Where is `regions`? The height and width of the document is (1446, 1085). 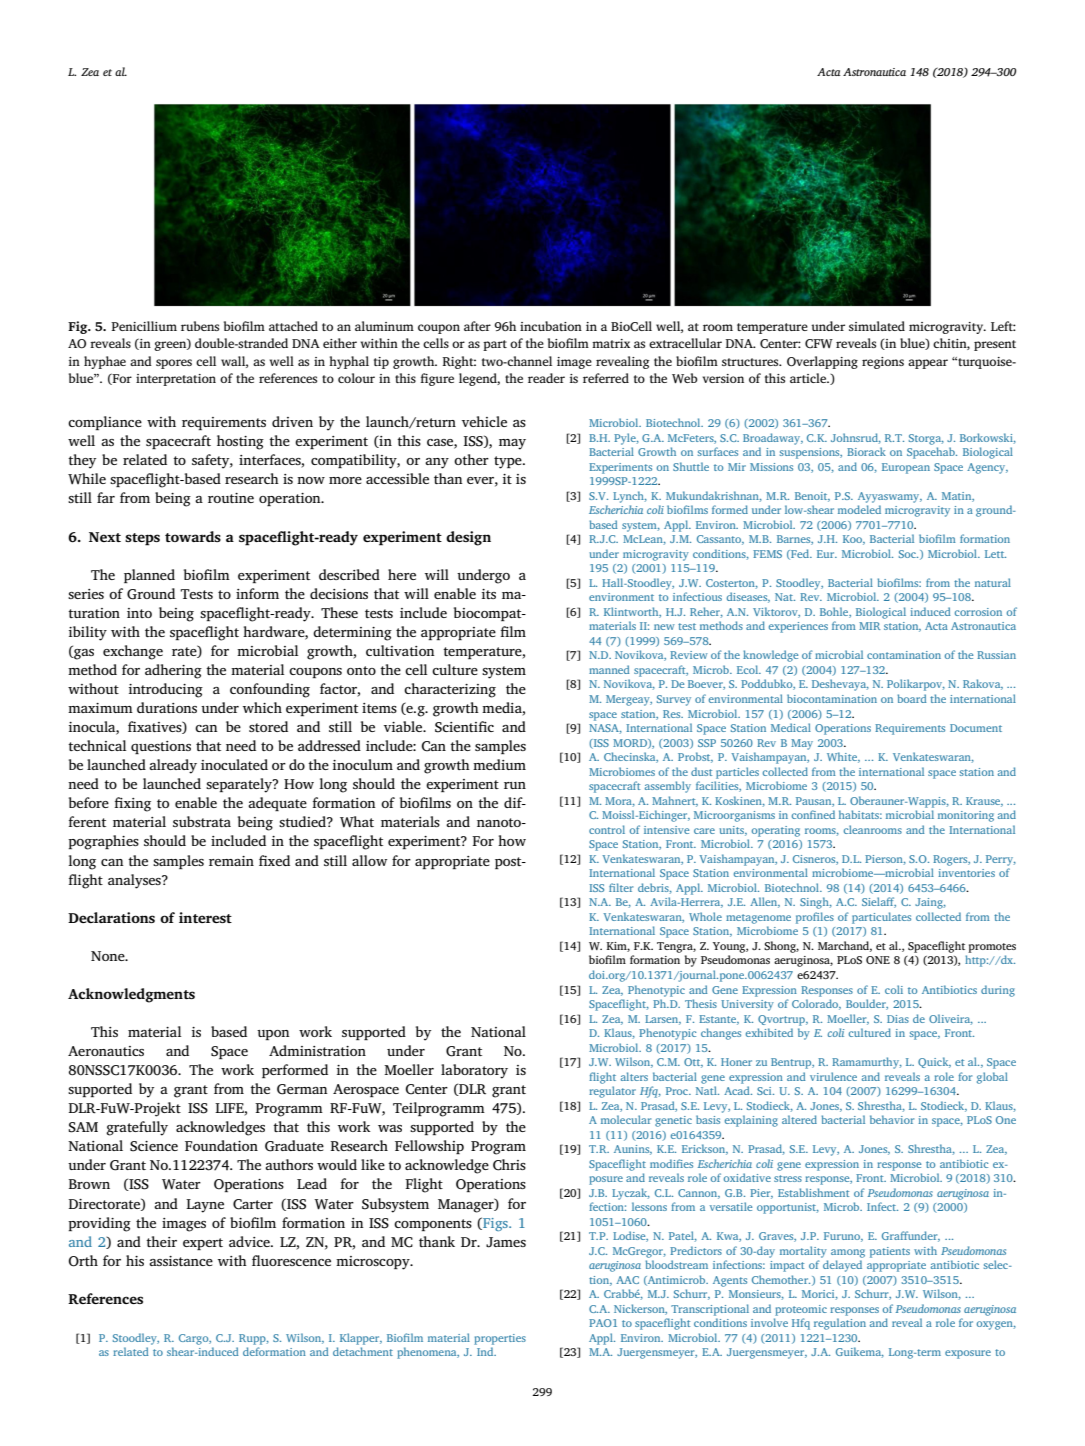
regions is located at coordinates (883, 363).
